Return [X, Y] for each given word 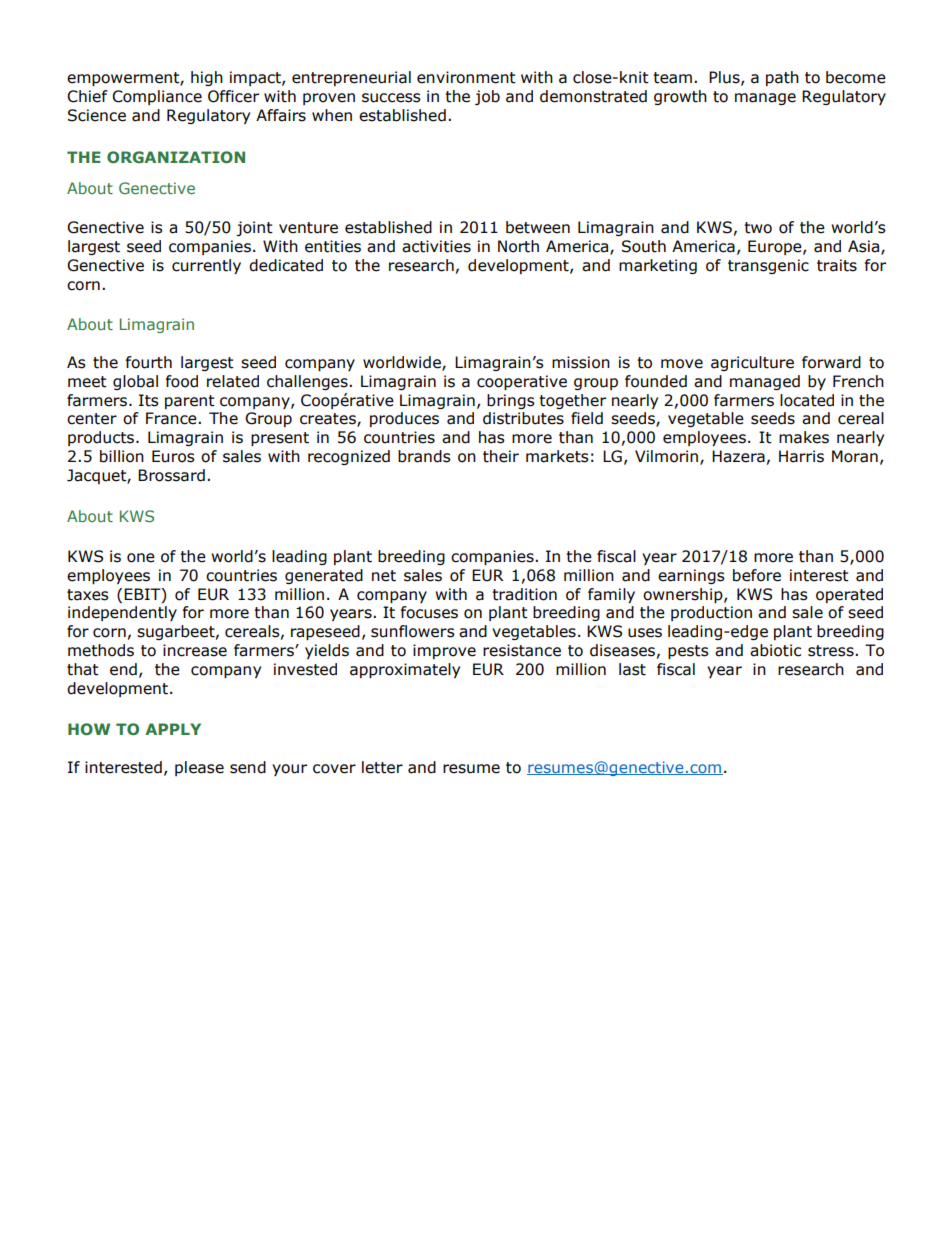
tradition [524, 594]
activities [436, 246]
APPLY [173, 729]
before [757, 575]
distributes [523, 418]
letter [382, 767]
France [172, 418]
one [141, 558]
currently [206, 266]
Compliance [157, 97]
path [782, 78]
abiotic [775, 650]
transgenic [768, 266]
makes [804, 437]
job [487, 97]
